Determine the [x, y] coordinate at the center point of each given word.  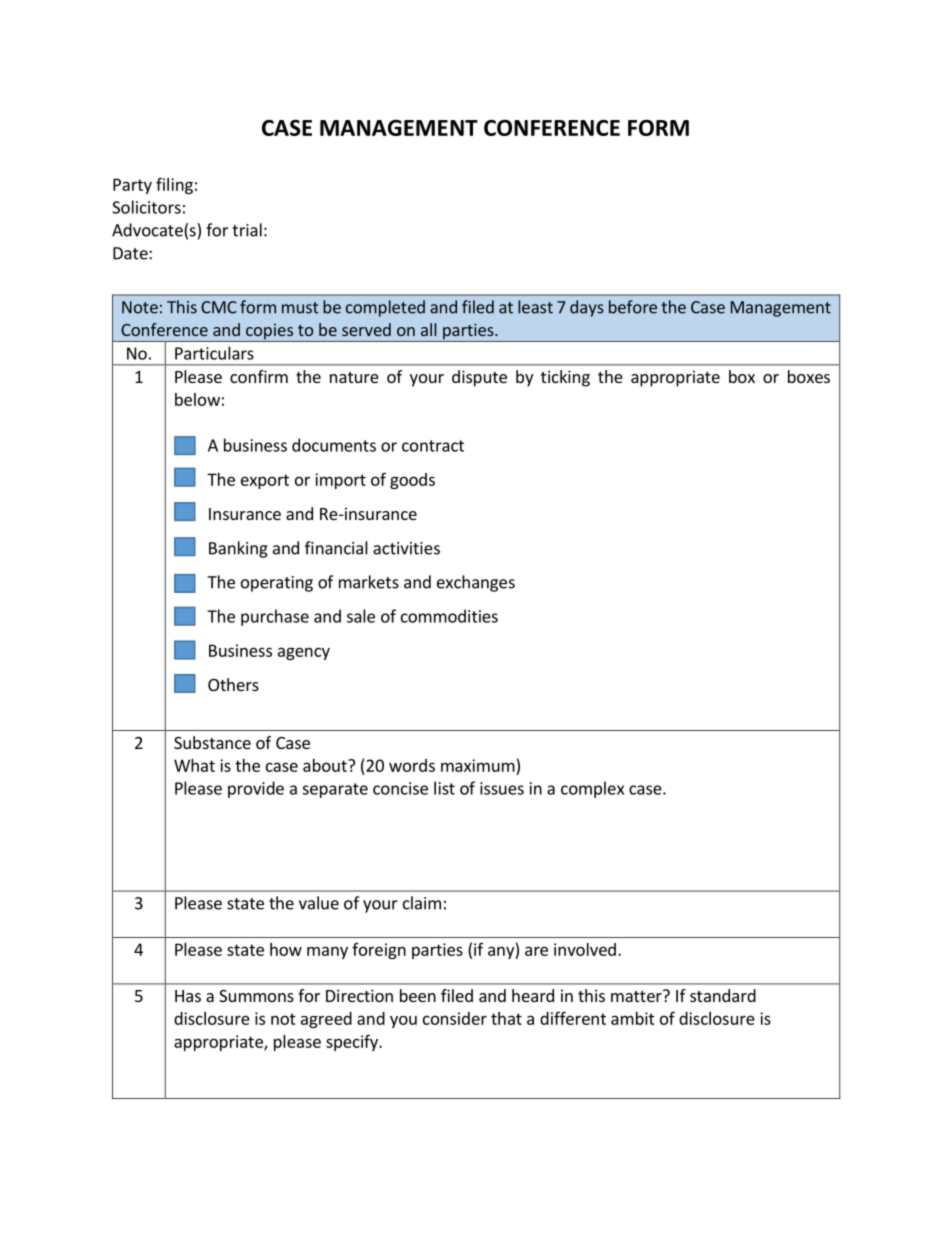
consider [455, 1018]
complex [592, 789]
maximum [478, 765]
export [265, 481]
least [535, 307]
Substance [212, 742]
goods [412, 481]
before [633, 307]
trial [247, 230]
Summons [256, 996]
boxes [809, 376]
